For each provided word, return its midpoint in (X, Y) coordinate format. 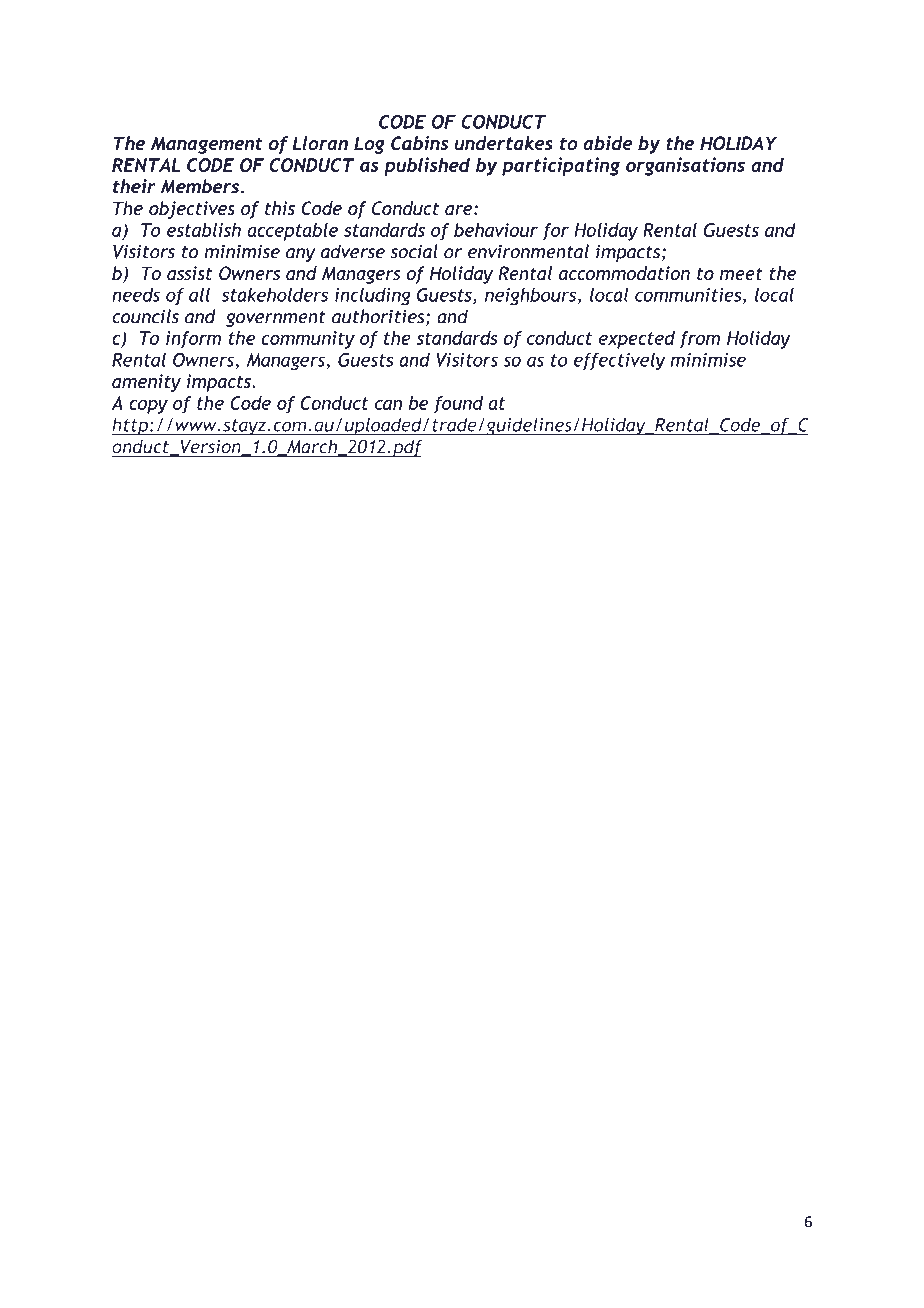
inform (193, 340)
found (458, 405)
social (414, 251)
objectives (192, 210)
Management (207, 145)
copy (148, 407)
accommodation (624, 273)
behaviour (496, 230)
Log (369, 145)
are (460, 210)
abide (608, 142)
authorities (379, 317)
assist (190, 273)
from (699, 340)
